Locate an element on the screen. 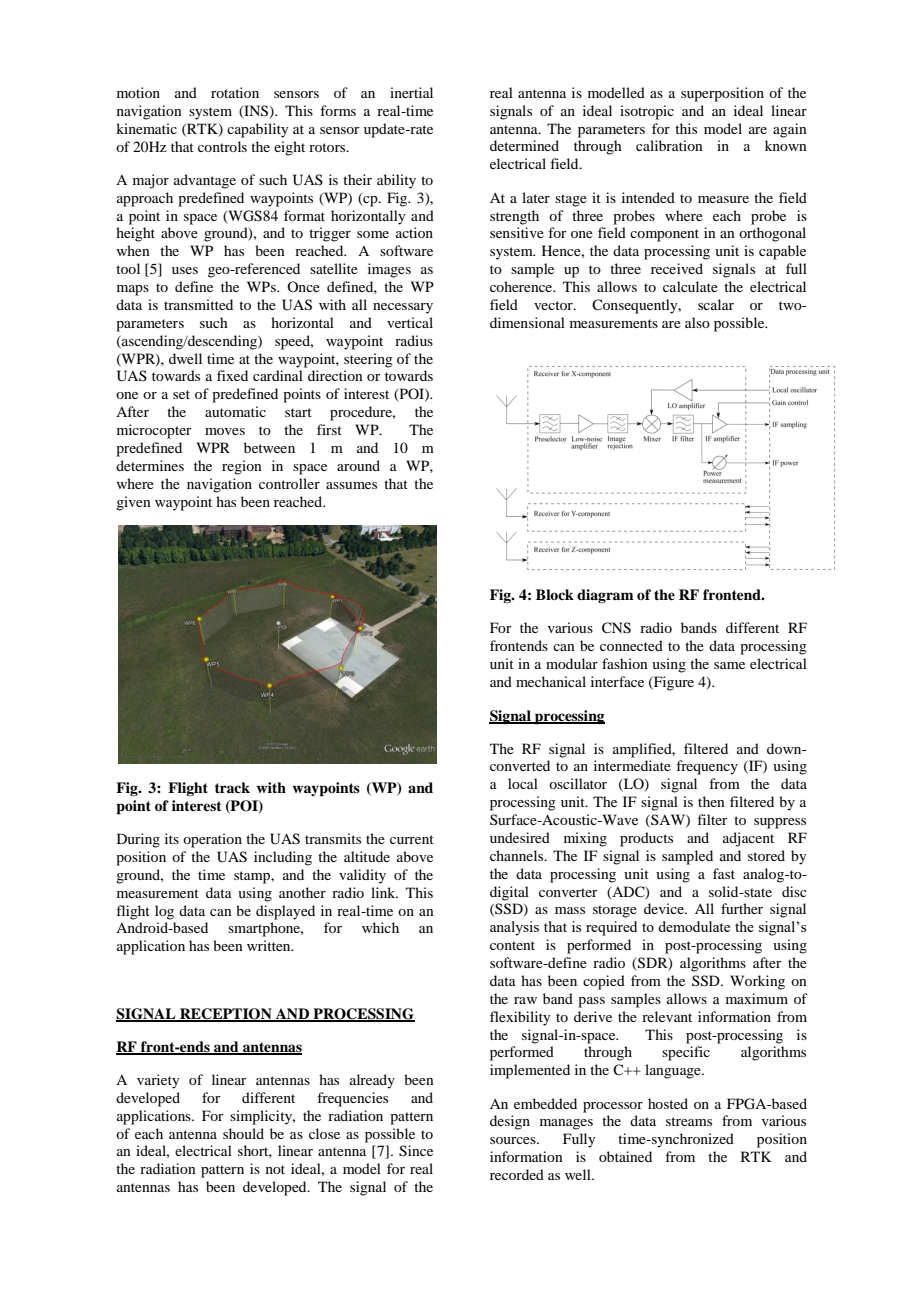 The image size is (924, 1308). controls is located at coordinates (222, 146).
